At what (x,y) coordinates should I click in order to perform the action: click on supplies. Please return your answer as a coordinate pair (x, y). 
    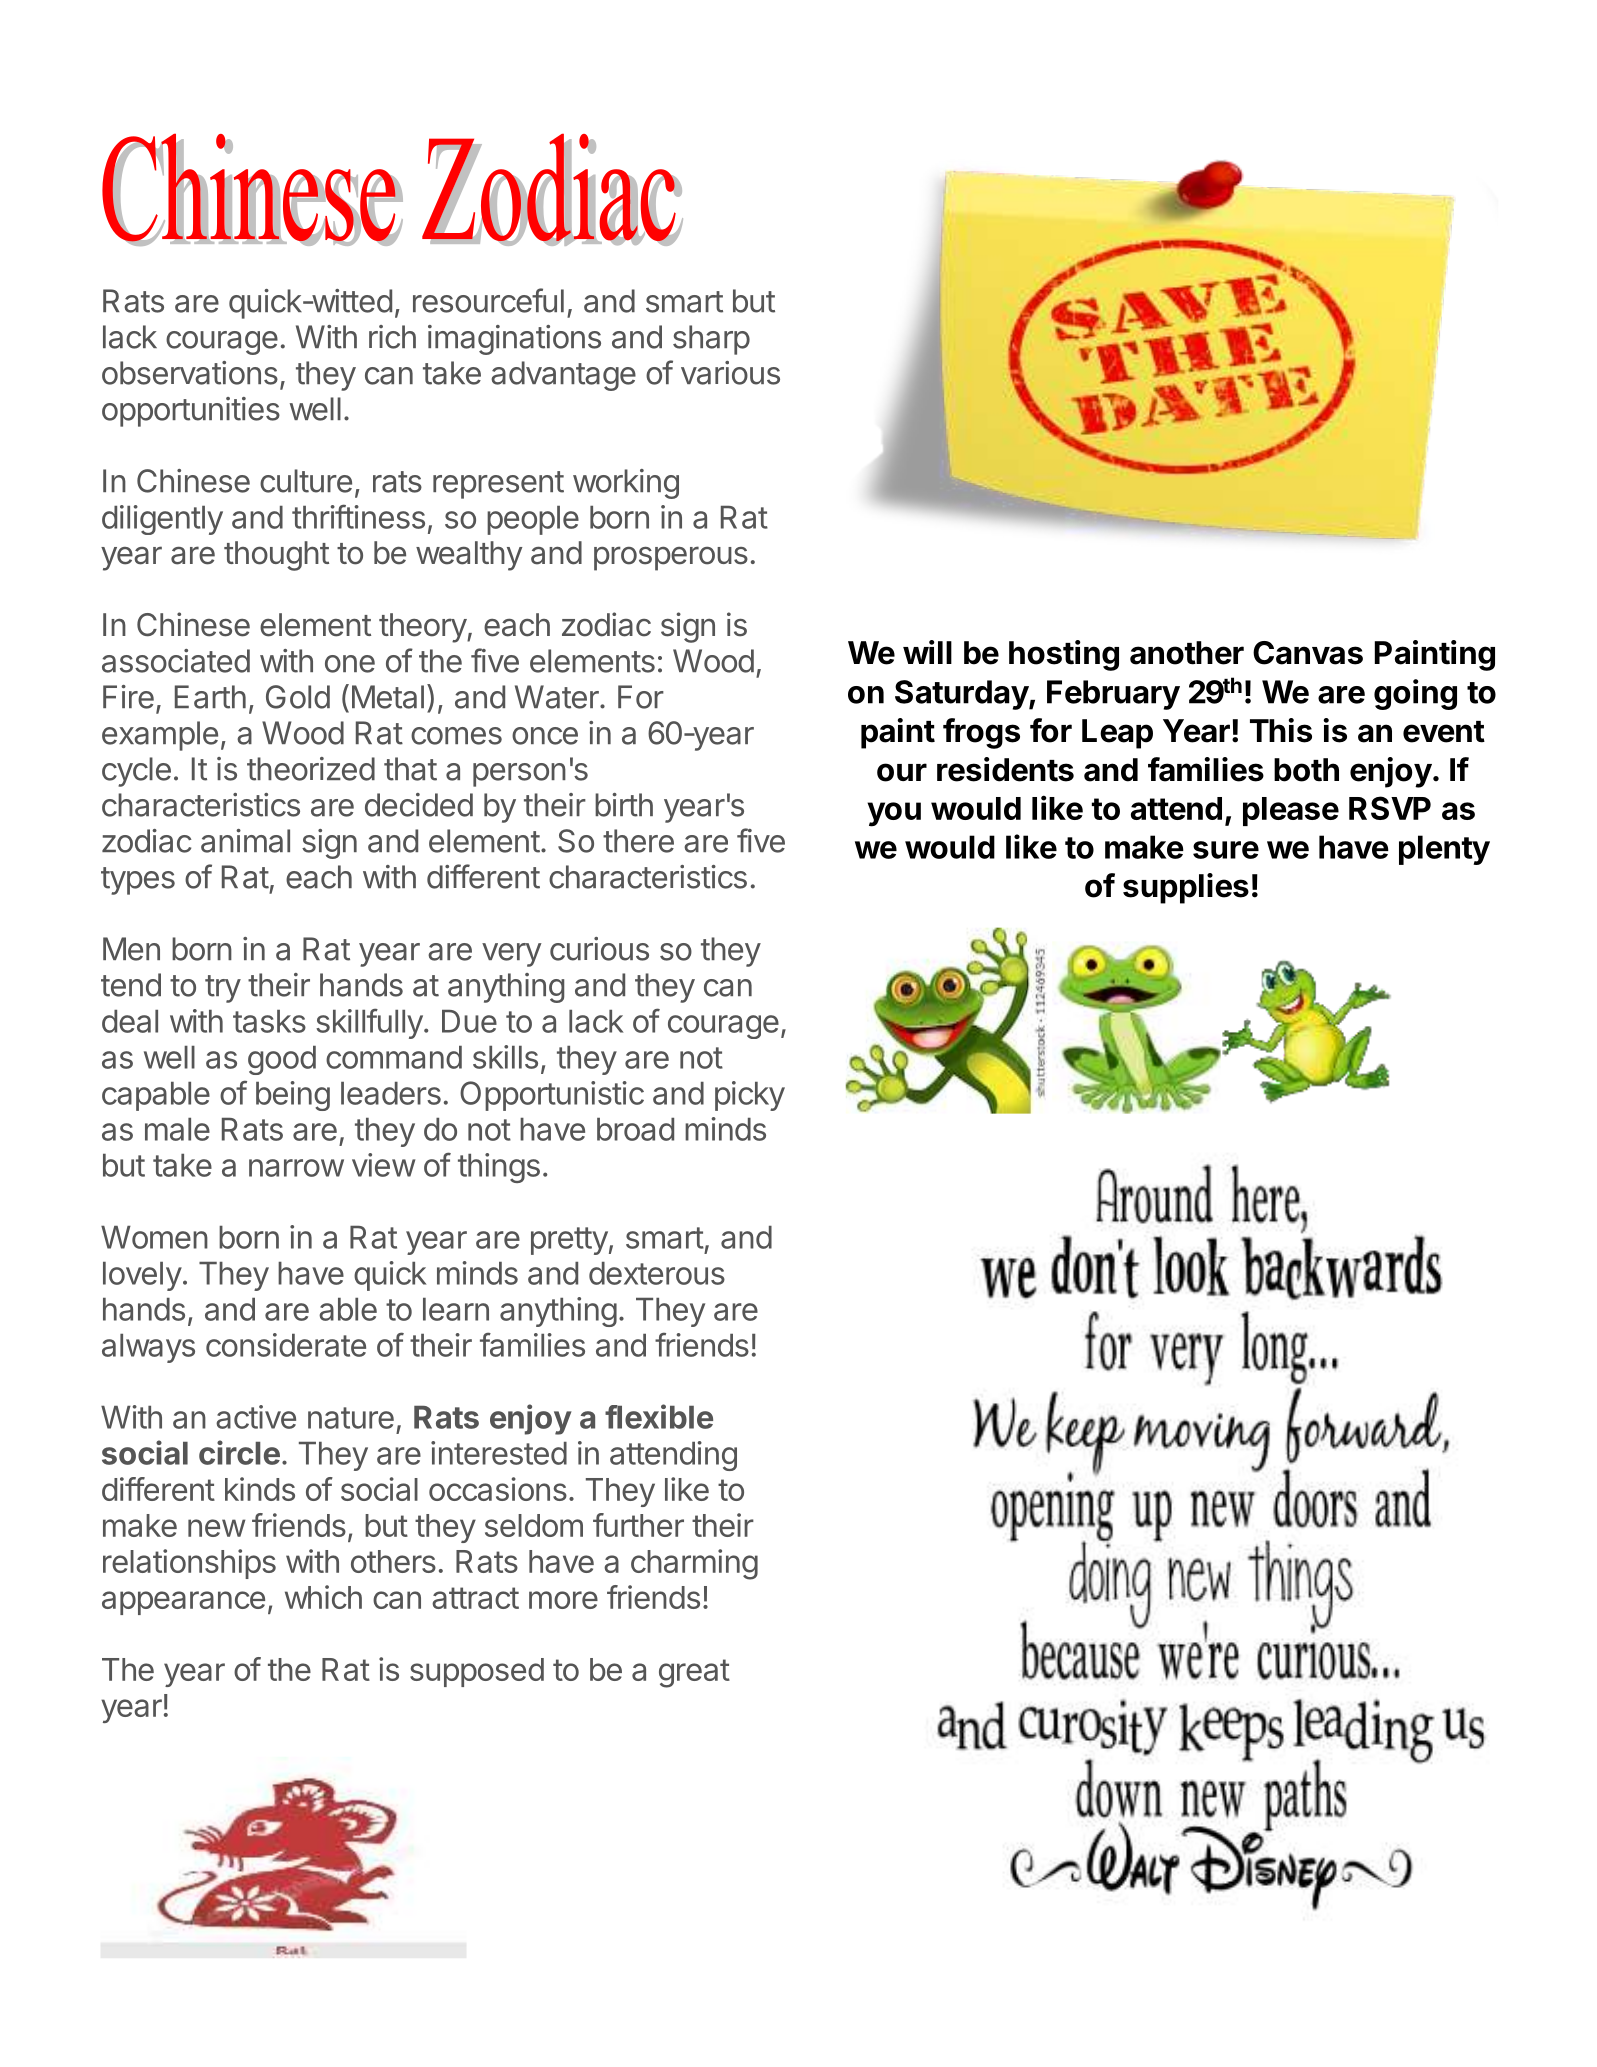
    Looking at the image, I should click on (1186, 888).
